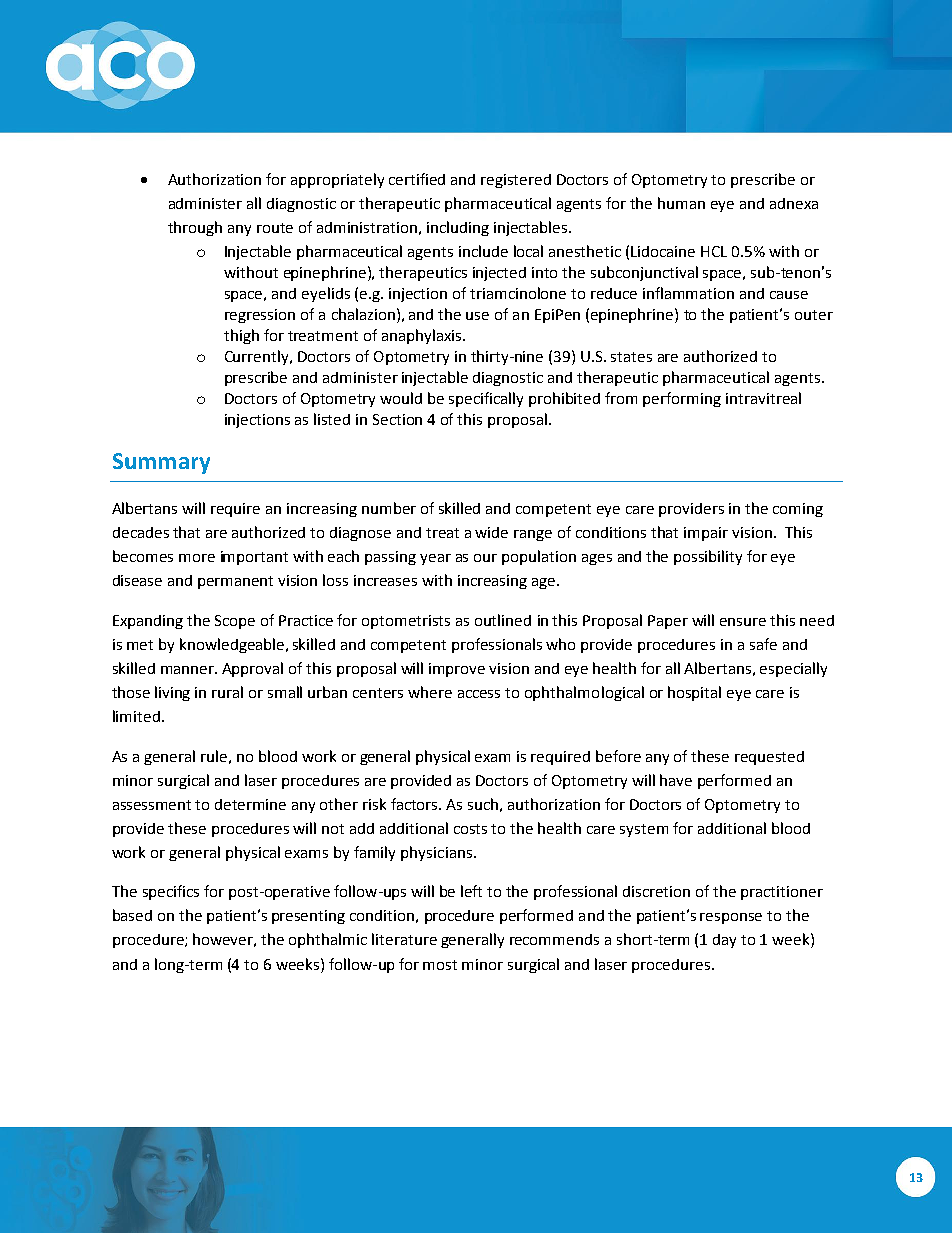  Describe the element at coordinates (235, 582) in the page. I see `permanent` at that location.
